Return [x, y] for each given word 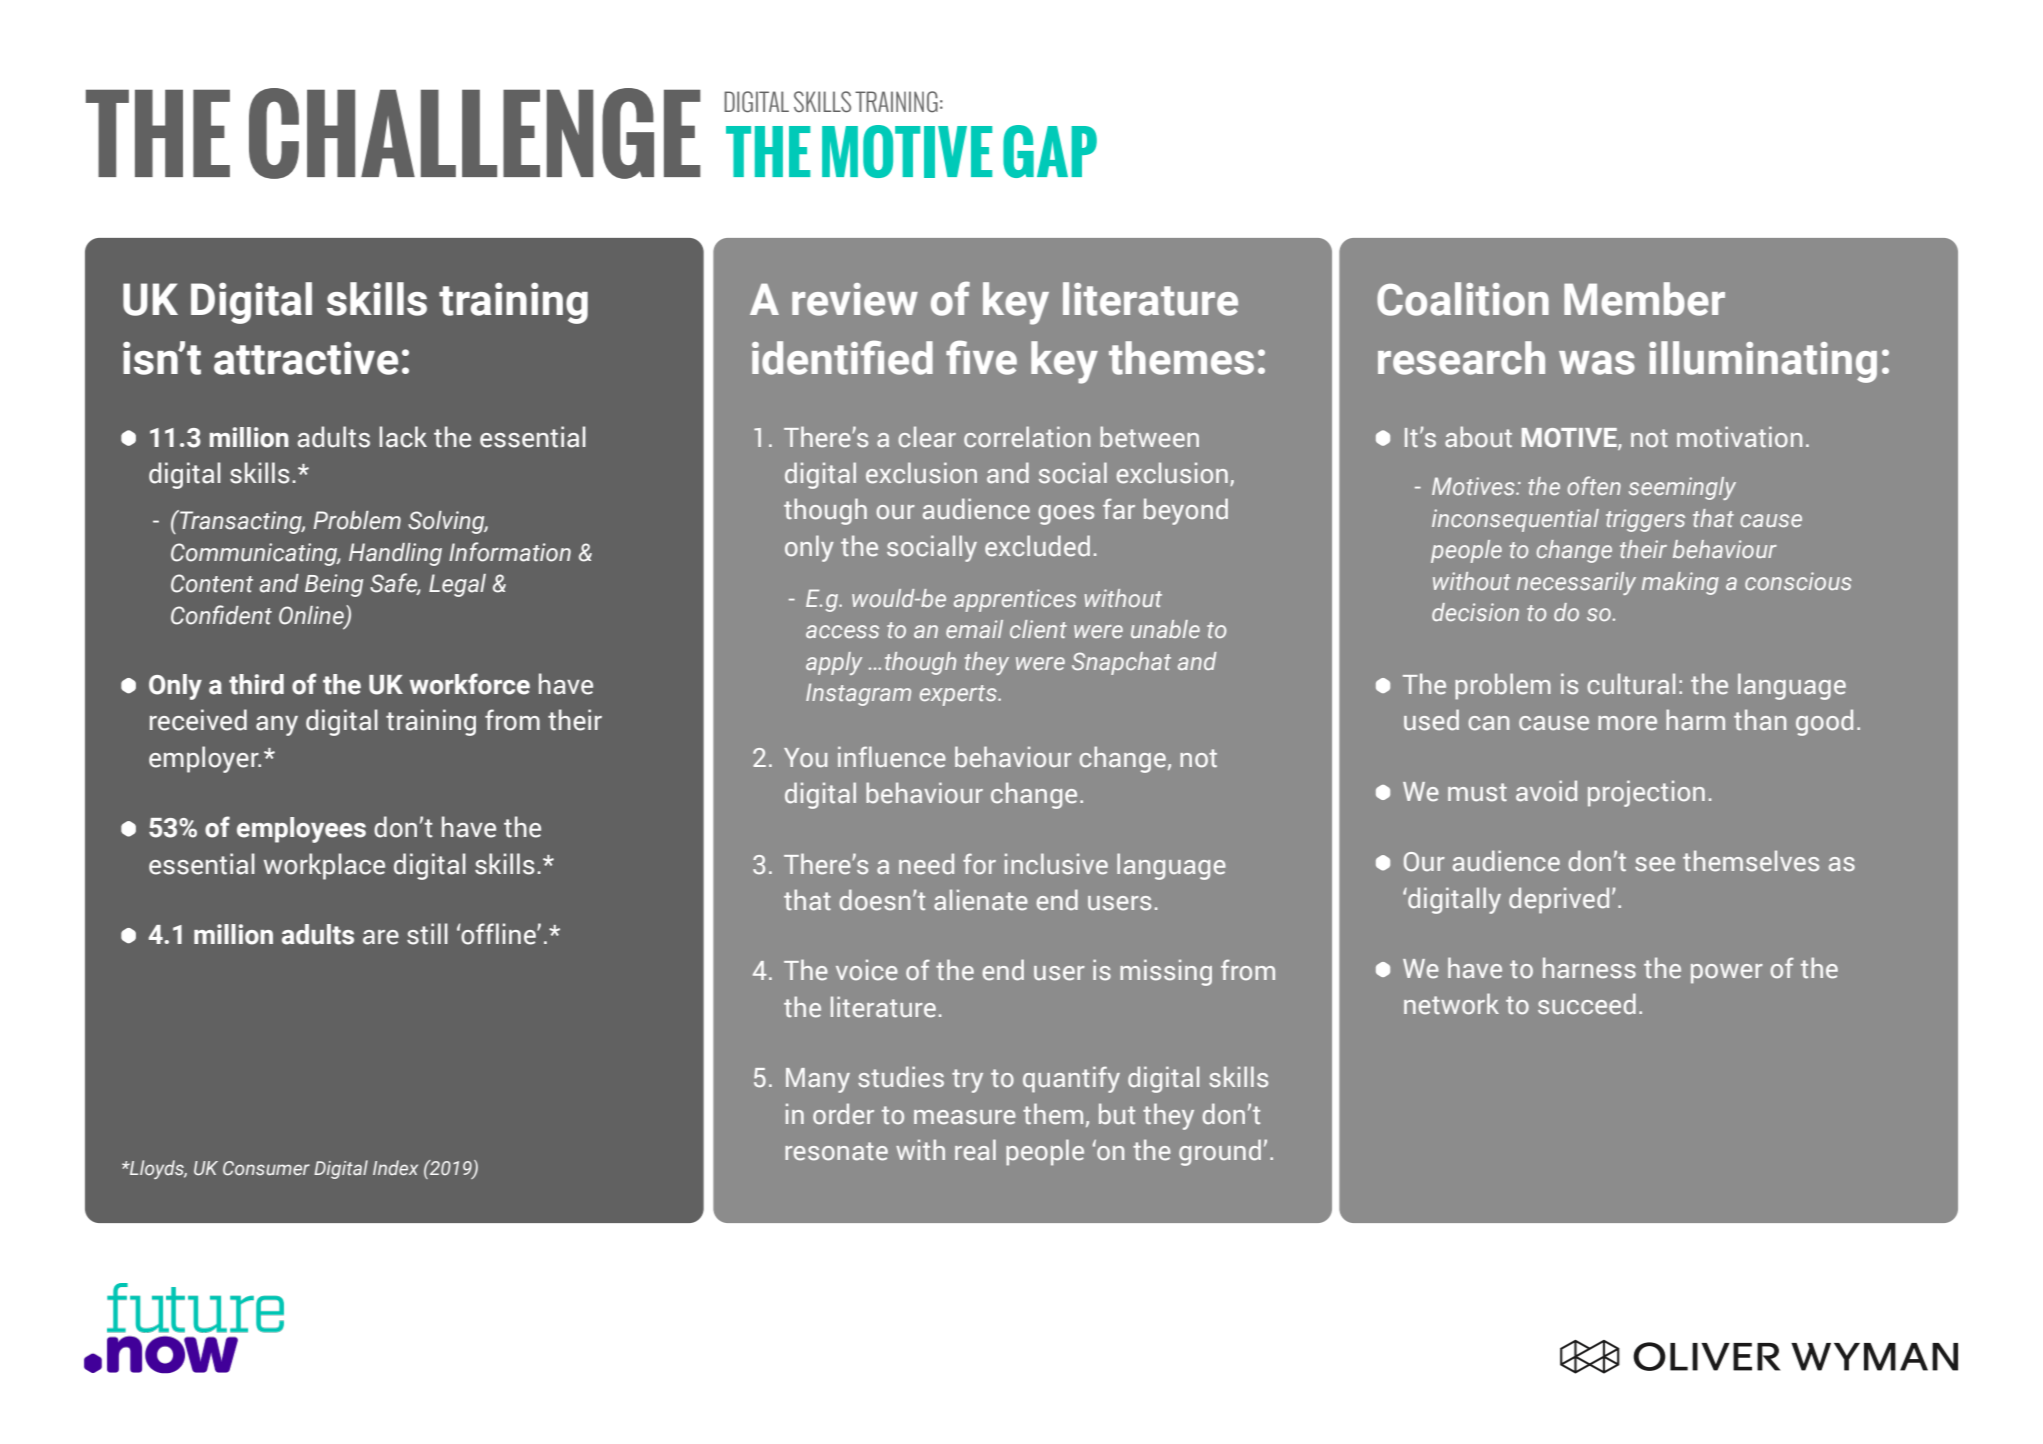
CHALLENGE [475, 133]
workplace [324, 866]
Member [1644, 299]
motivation [1739, 436]
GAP [1050, 151]
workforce [470, 684]
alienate [981, 900]
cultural [1631, 684]
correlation [1027, 437]
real [975, 1150]
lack [403, 437]
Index [395, 1167]
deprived [1559, 900]
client [1038, 629]
